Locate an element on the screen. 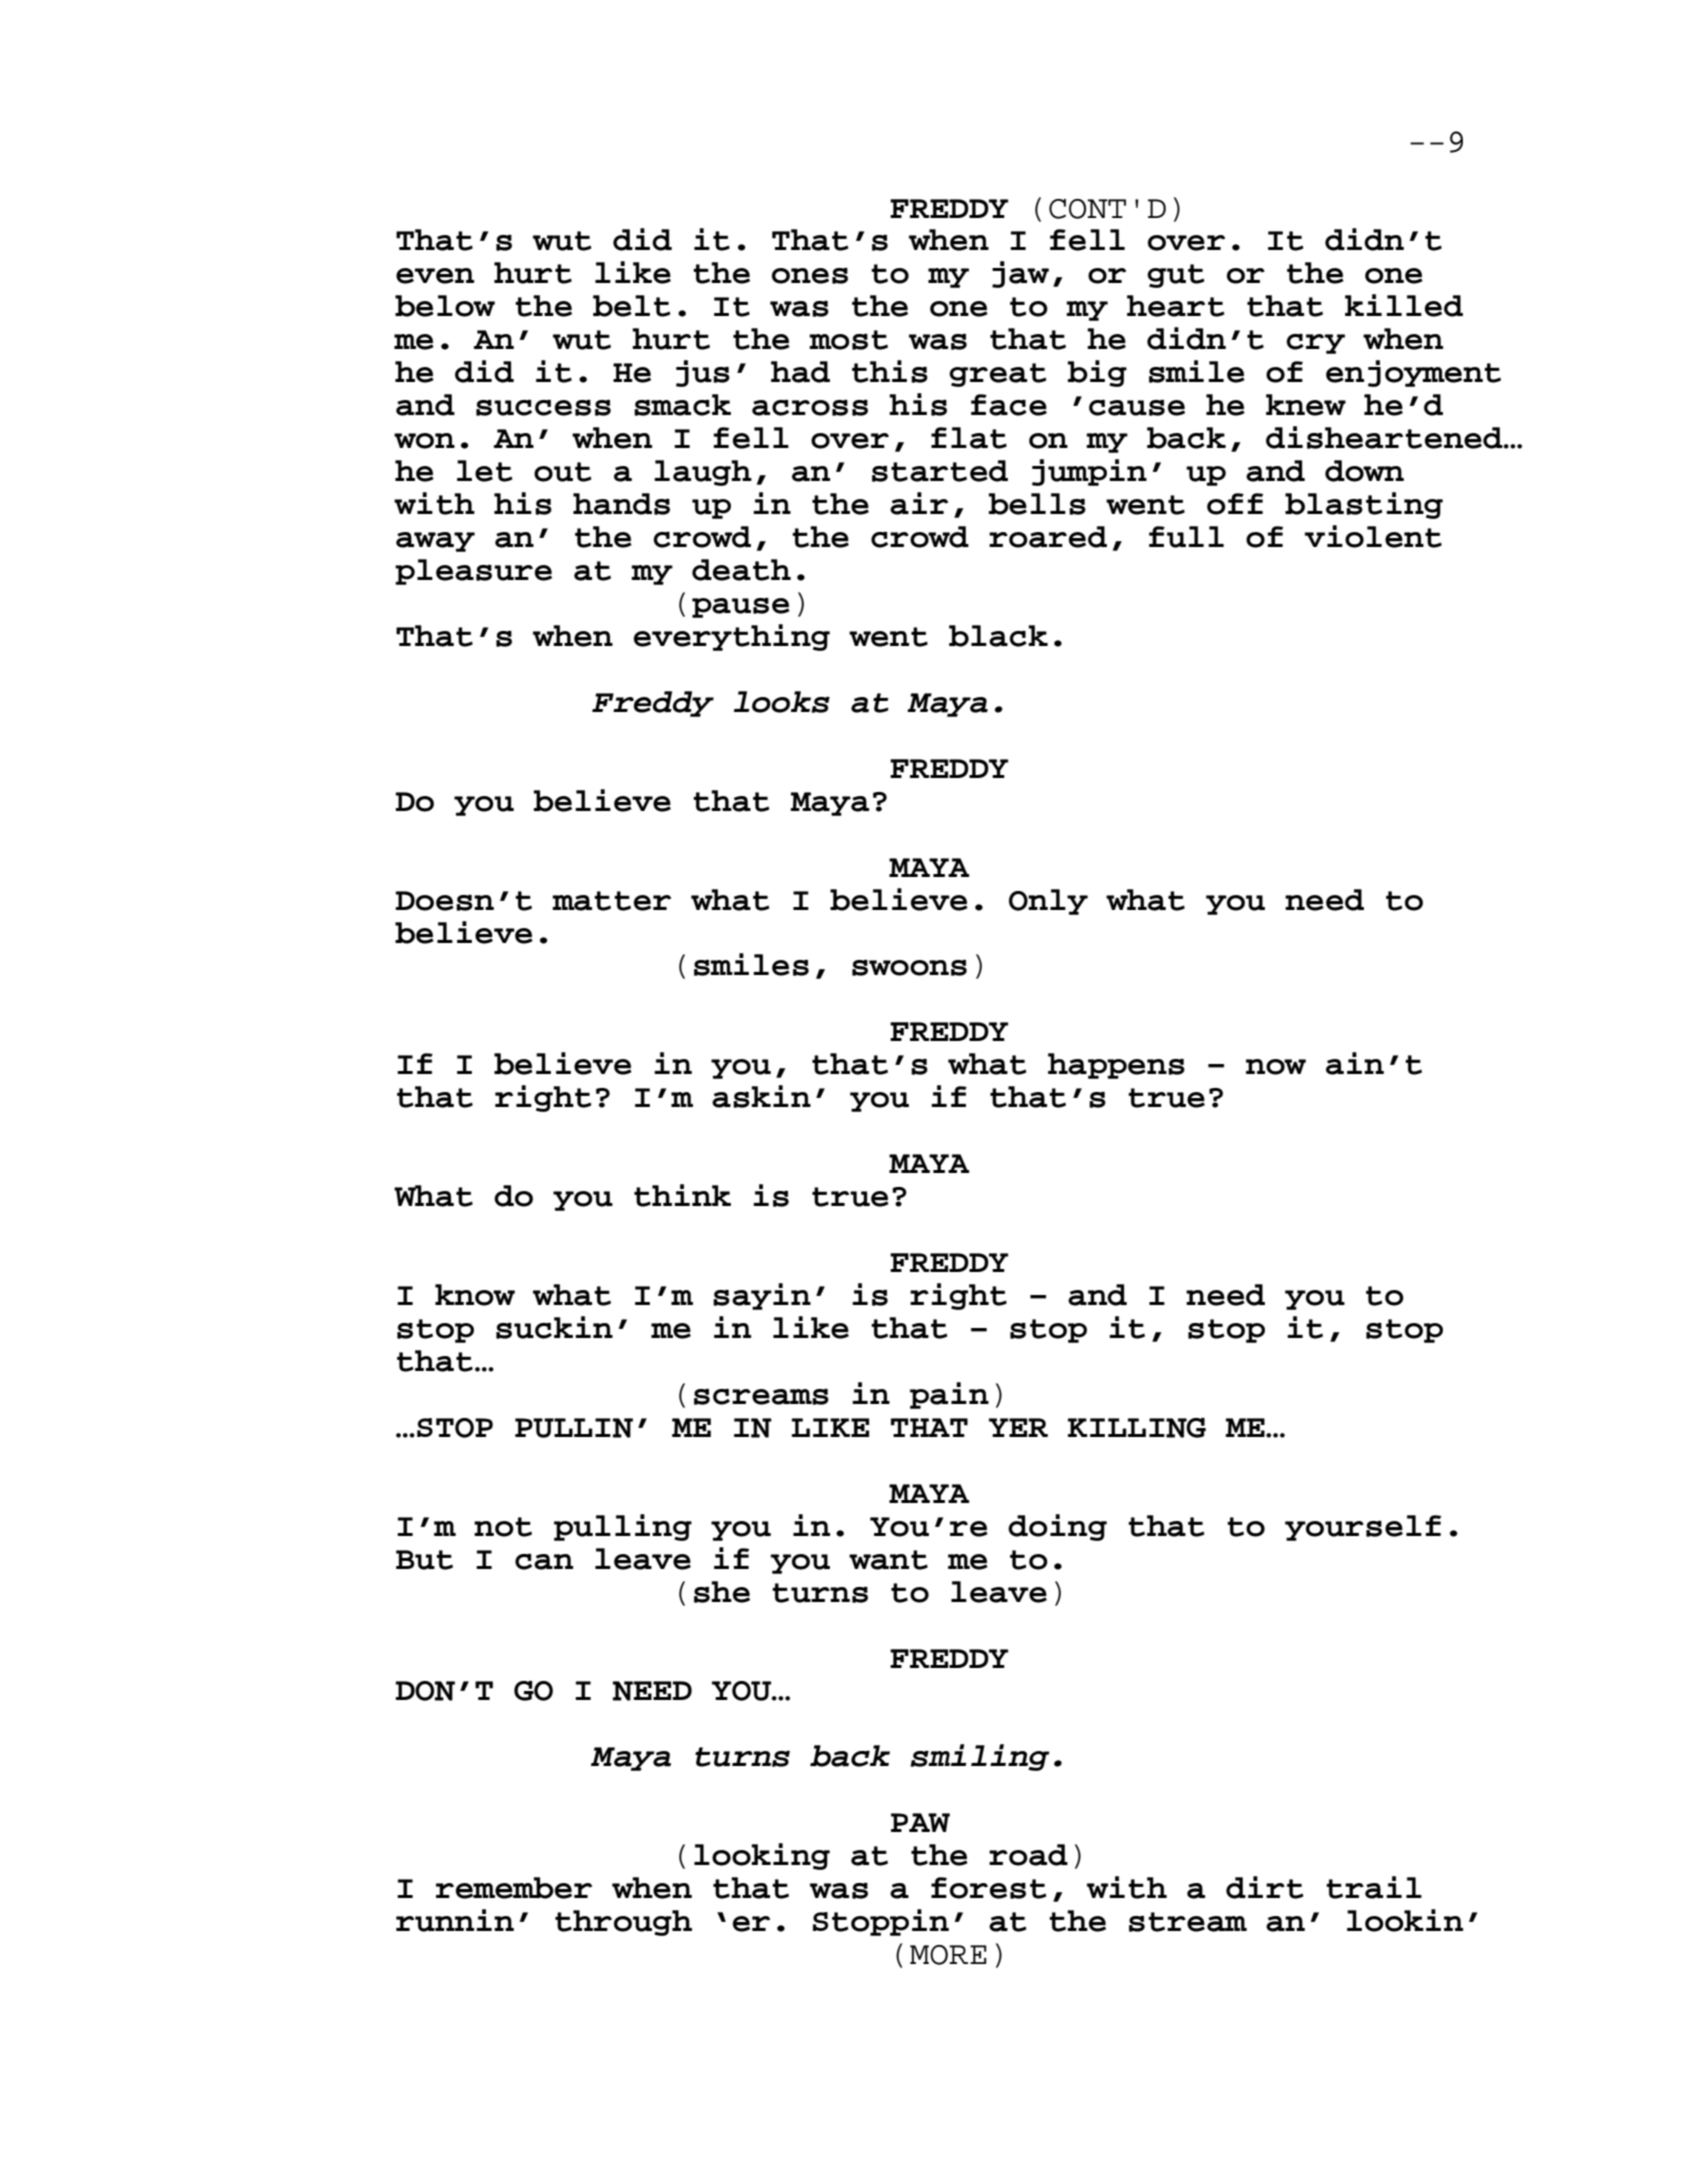  this is located at coordinates (890, 371).
